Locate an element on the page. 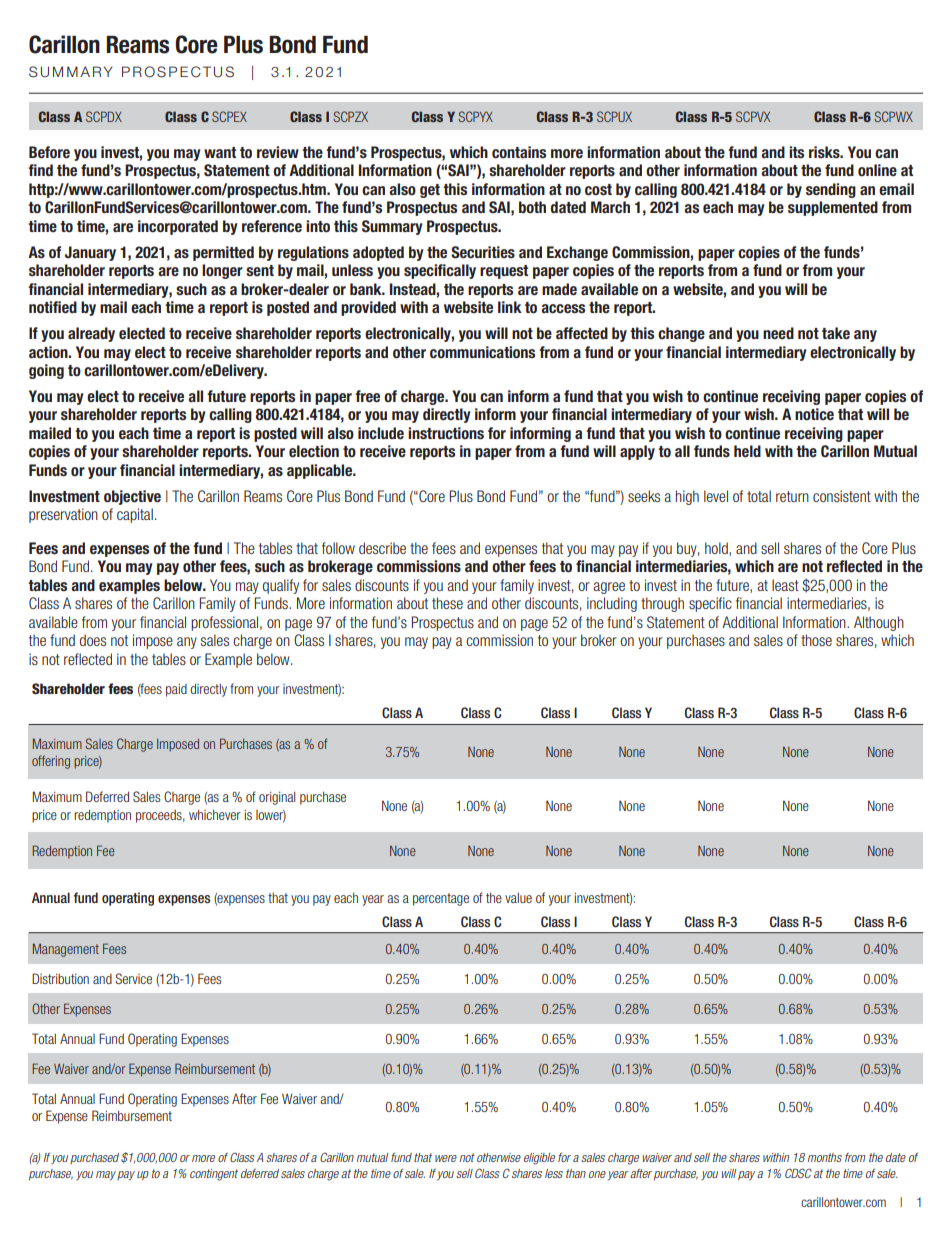 The image size is (952, 1241). describe is located at coordinates (382, 548).
